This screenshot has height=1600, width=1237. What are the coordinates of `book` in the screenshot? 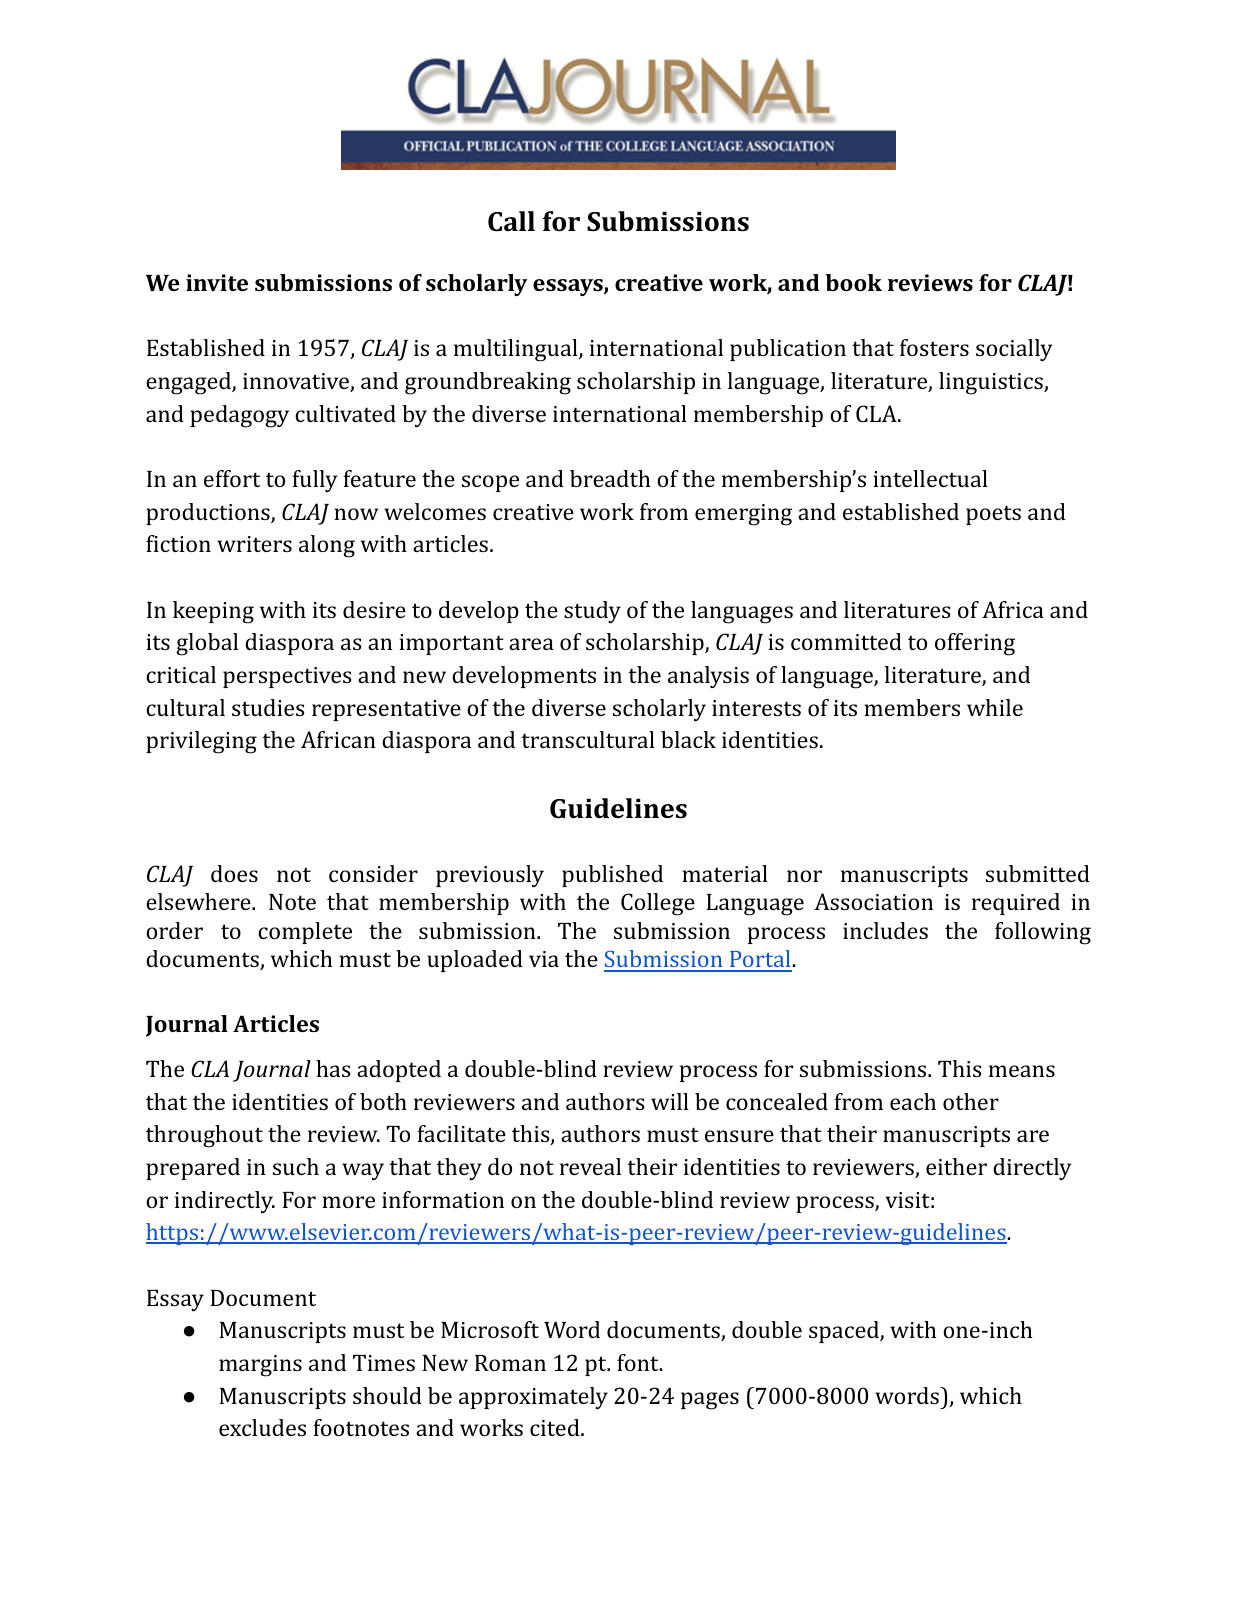 It's located at (854, 282).
